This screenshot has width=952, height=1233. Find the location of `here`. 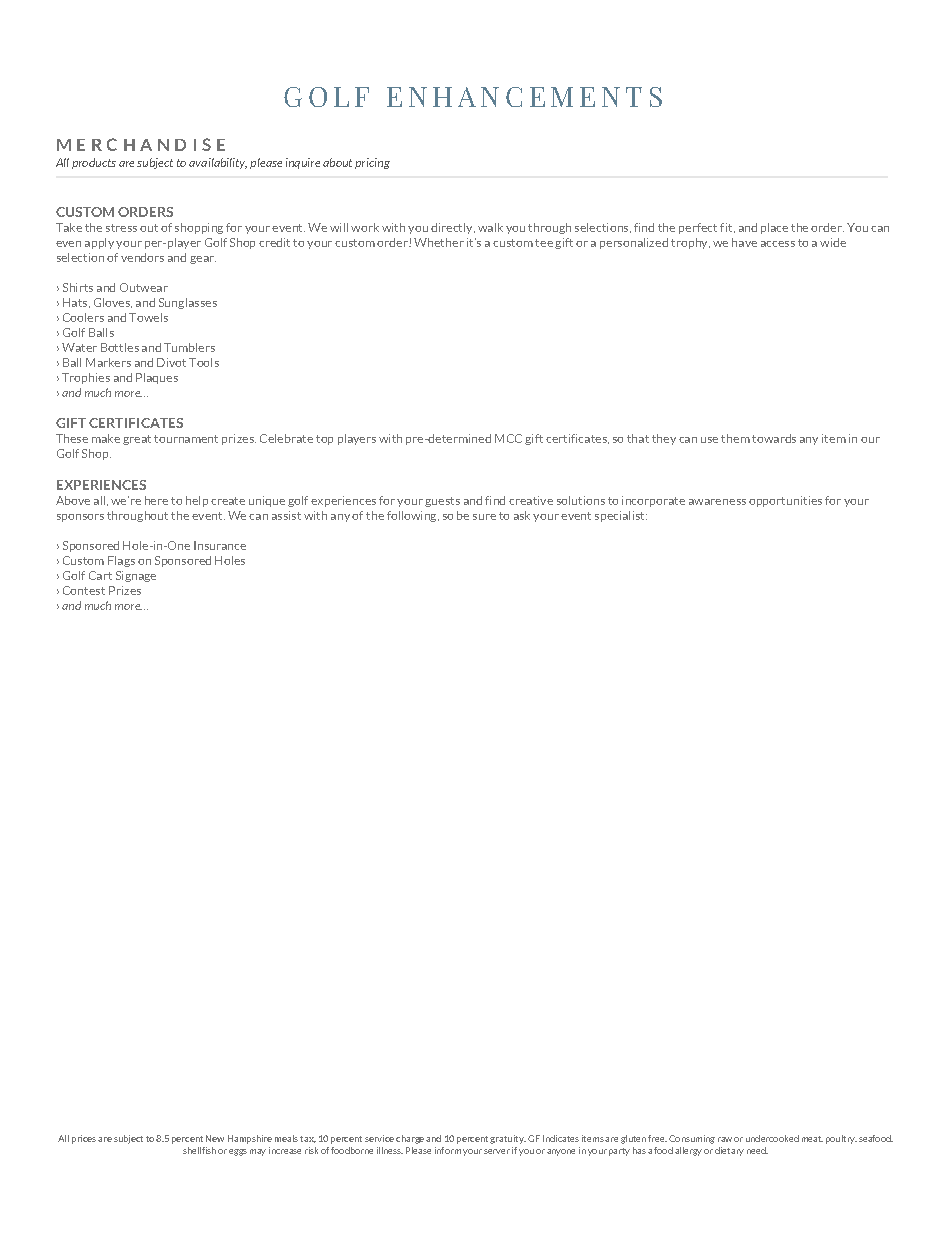

here is located at coordinates (156, 500).
